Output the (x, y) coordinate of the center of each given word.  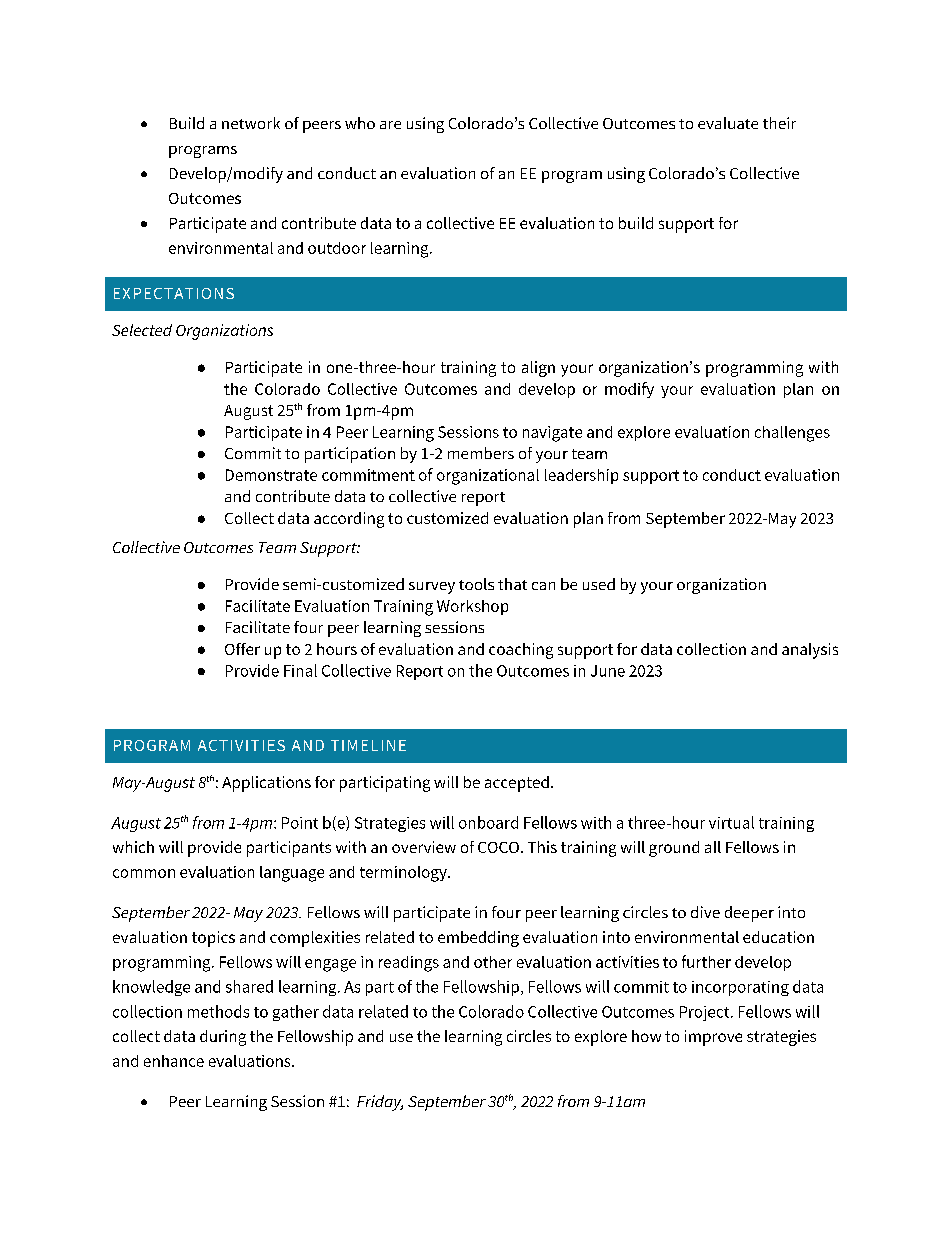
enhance (174, 1061)
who (360, 123)
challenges (792, 434)
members (481, 453)
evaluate (728, 123)
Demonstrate (271, 475)
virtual (731, 822)
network (251, 123)
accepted (517, 784)
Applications (266, 784)
